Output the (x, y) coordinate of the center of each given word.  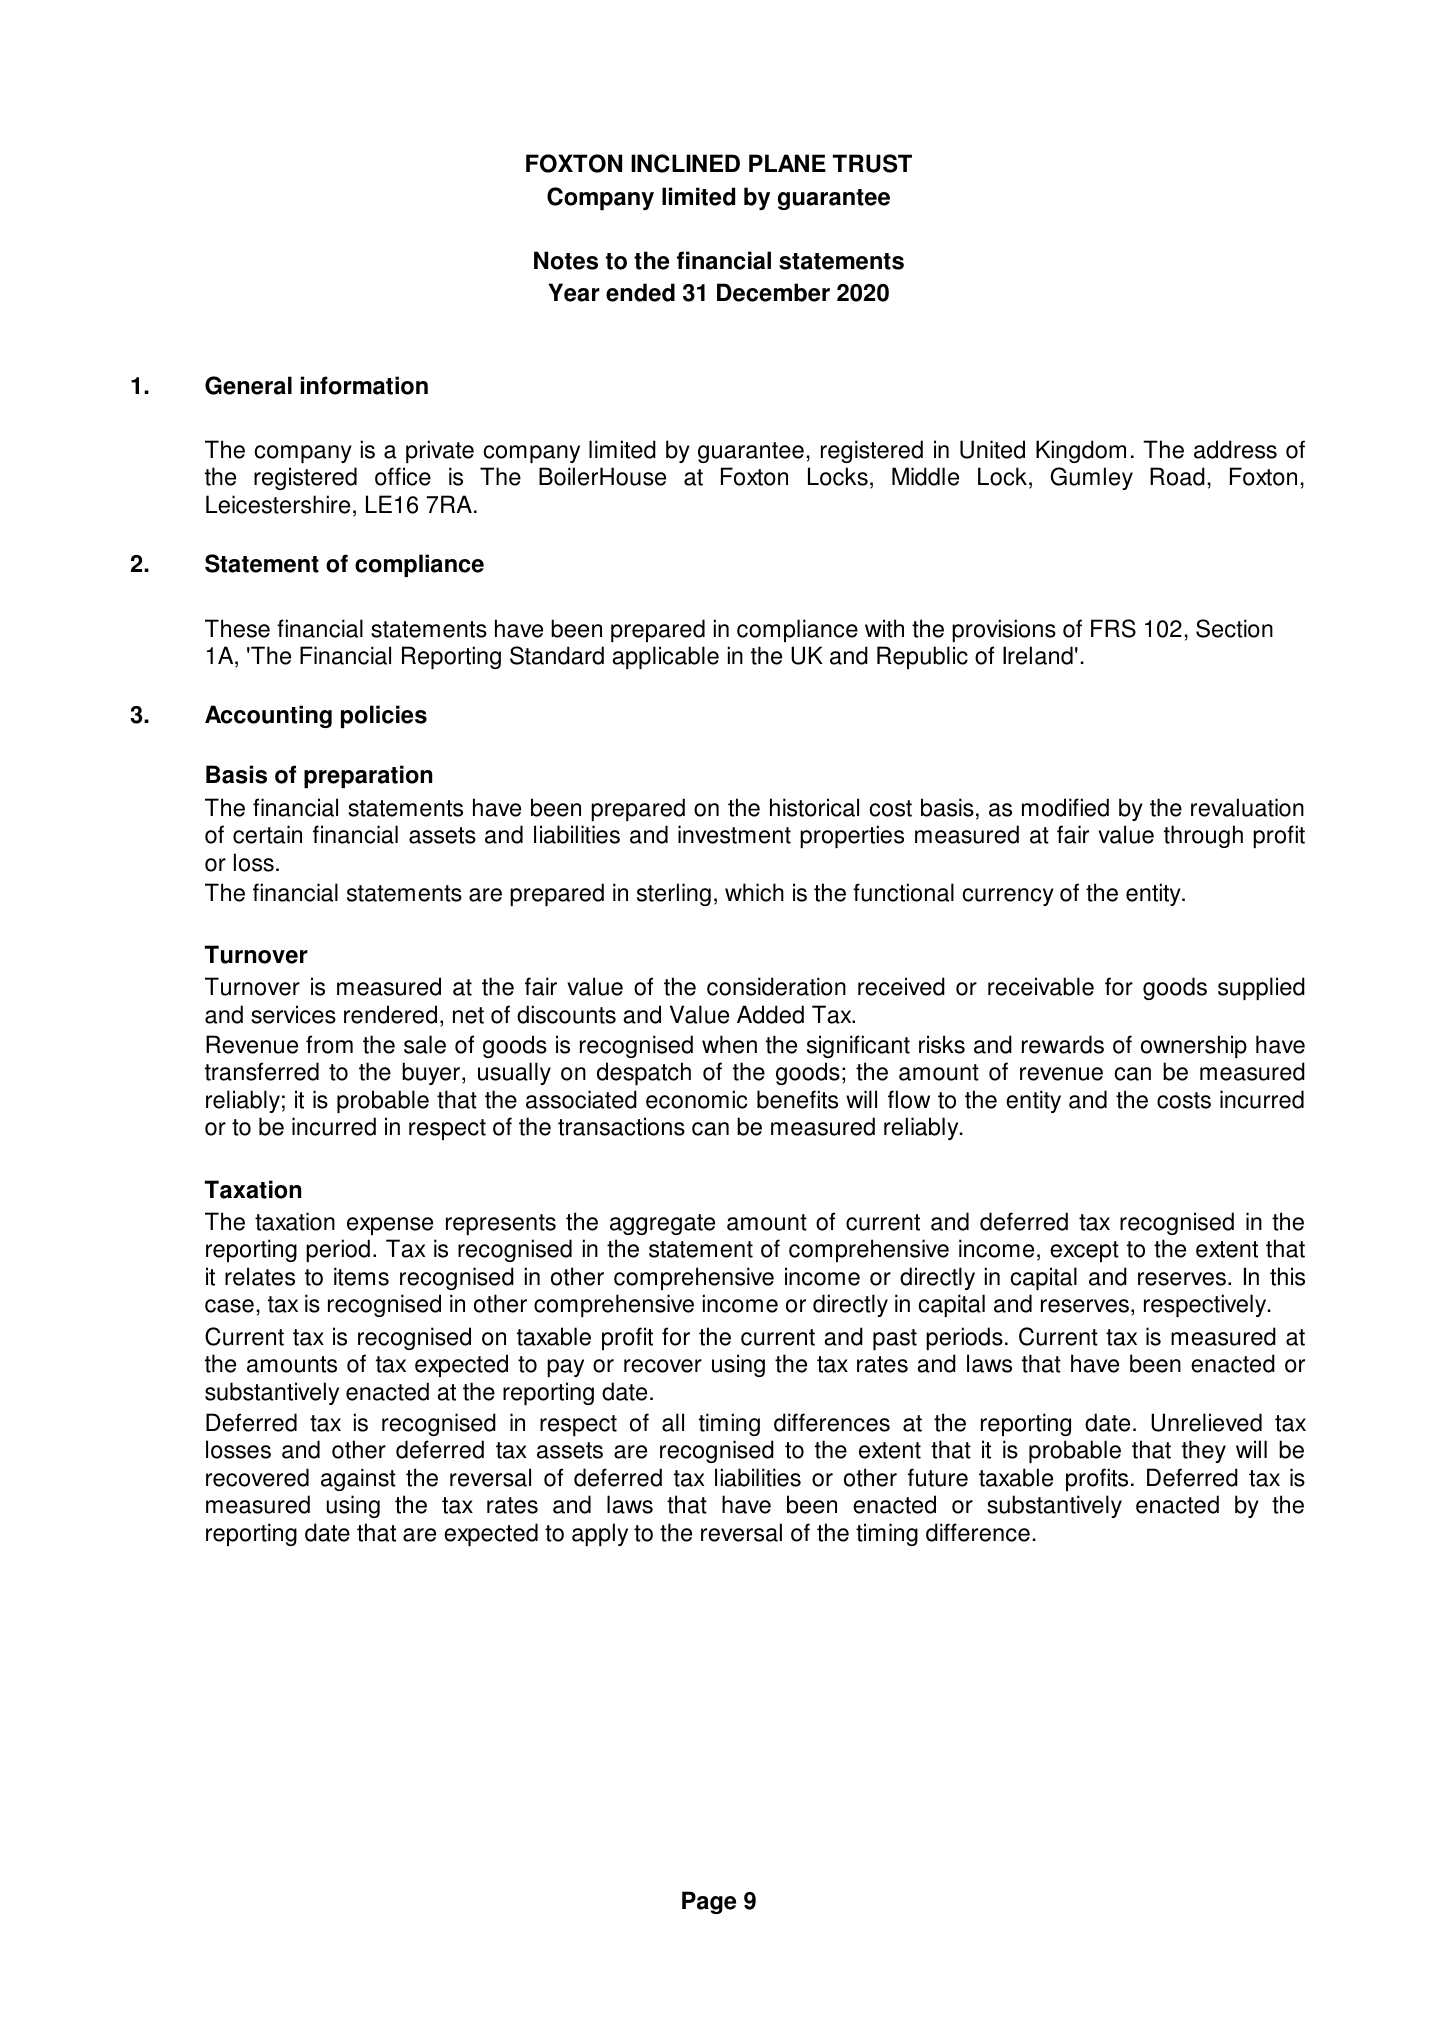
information (364, 385)
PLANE (787, 163)
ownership (1194, 1046)
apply (600, 1534)
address (1235, 449)
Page (709, 1902)
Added (770, 1014)
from (329, 1044)
